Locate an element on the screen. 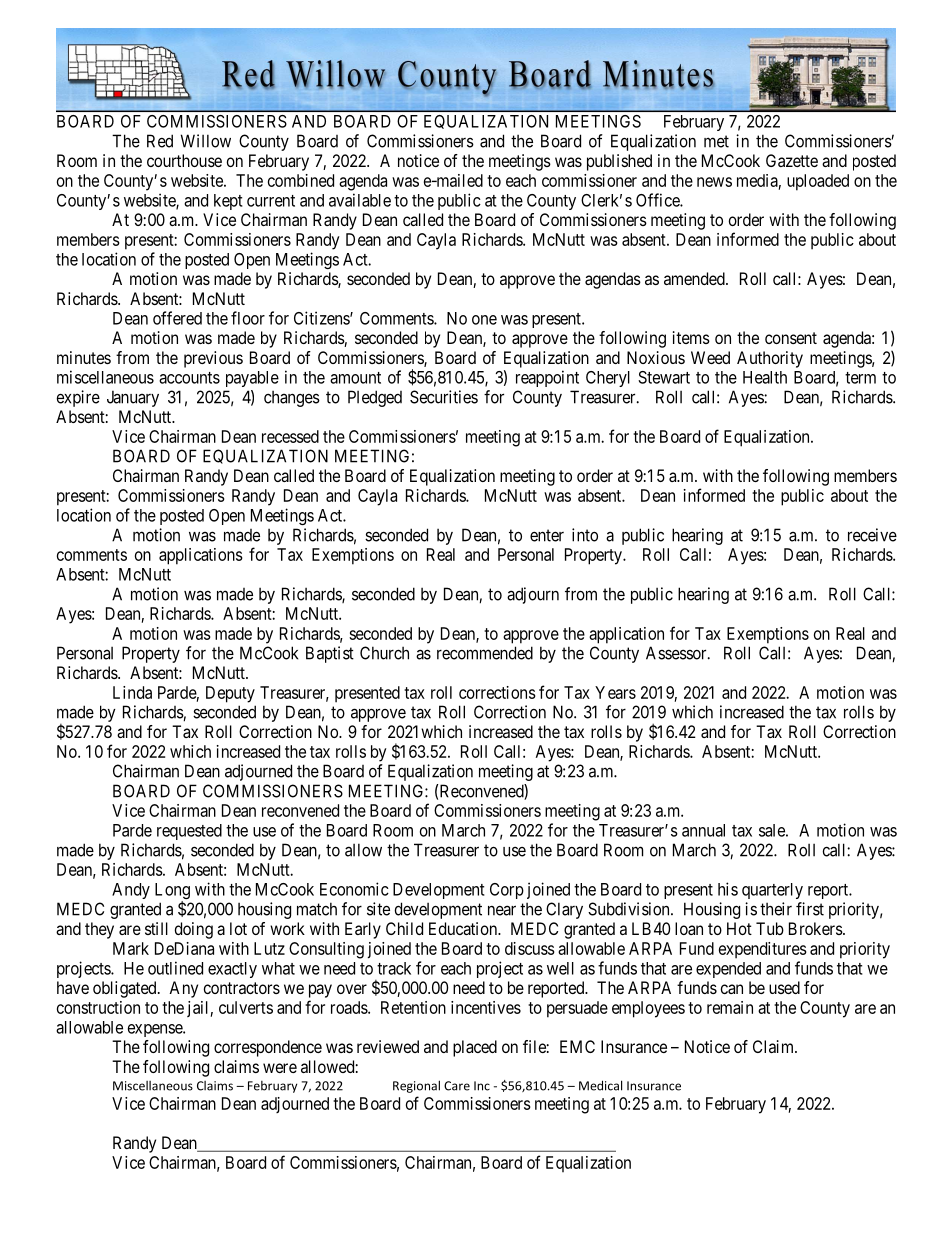 This screenshot has width=952, height=1233. available is located at coordinates (360, 200).
